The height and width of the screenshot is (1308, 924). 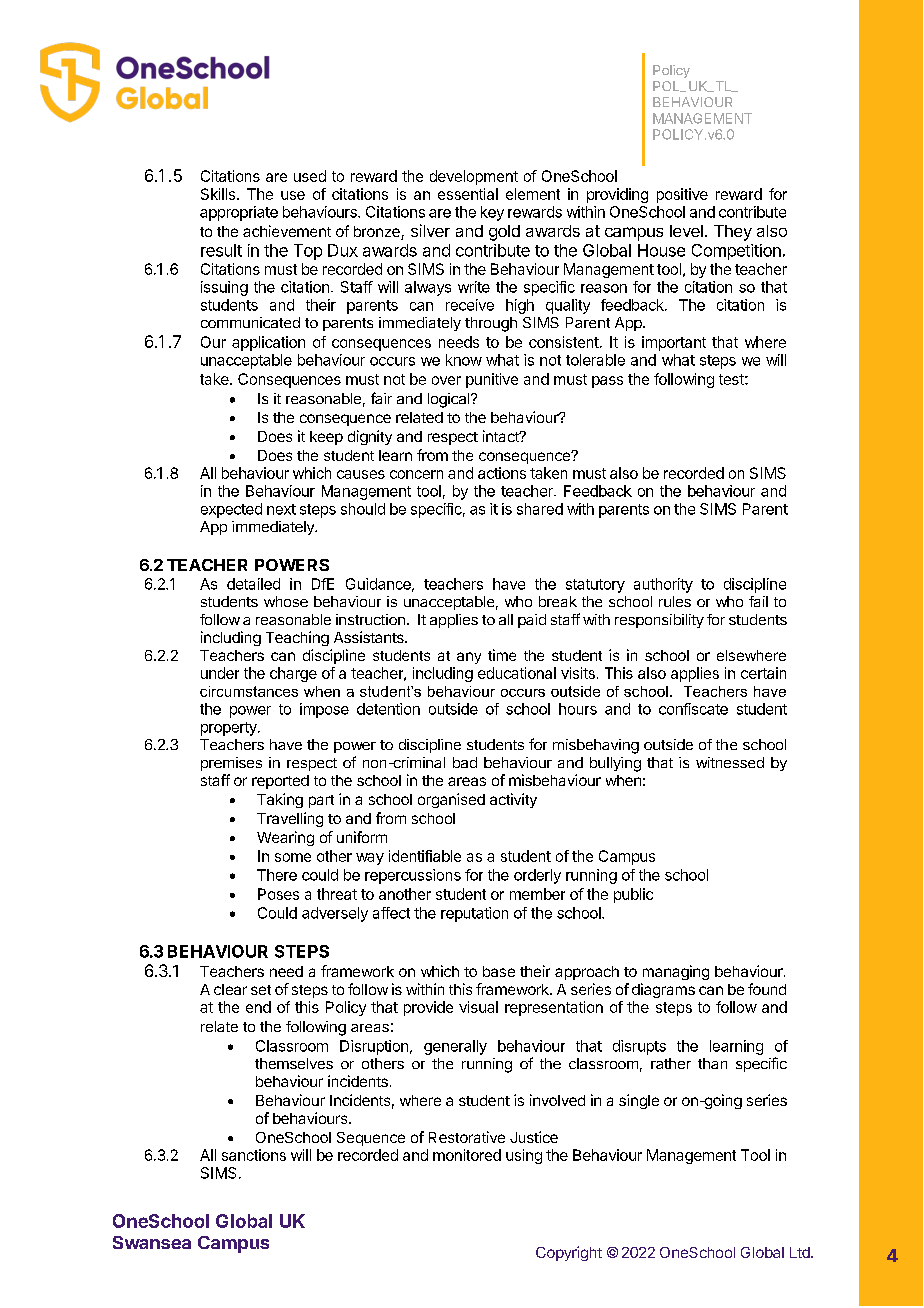 What do you see at coordinates (733, 233) in the screenshot?
I see `They` at bounding box center [733, 233].
